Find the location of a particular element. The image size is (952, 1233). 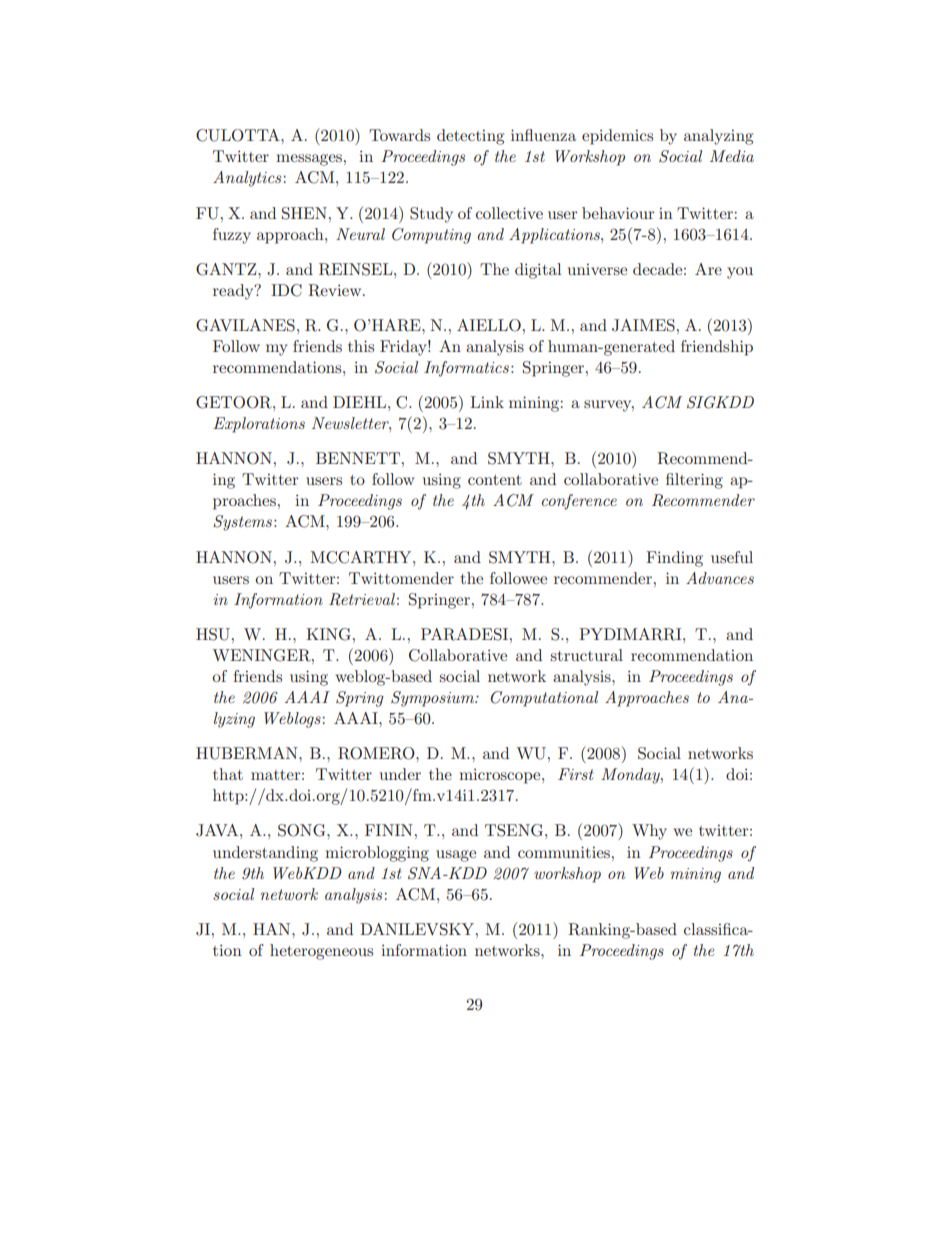

detecting is located at coordinates (470, 137).
